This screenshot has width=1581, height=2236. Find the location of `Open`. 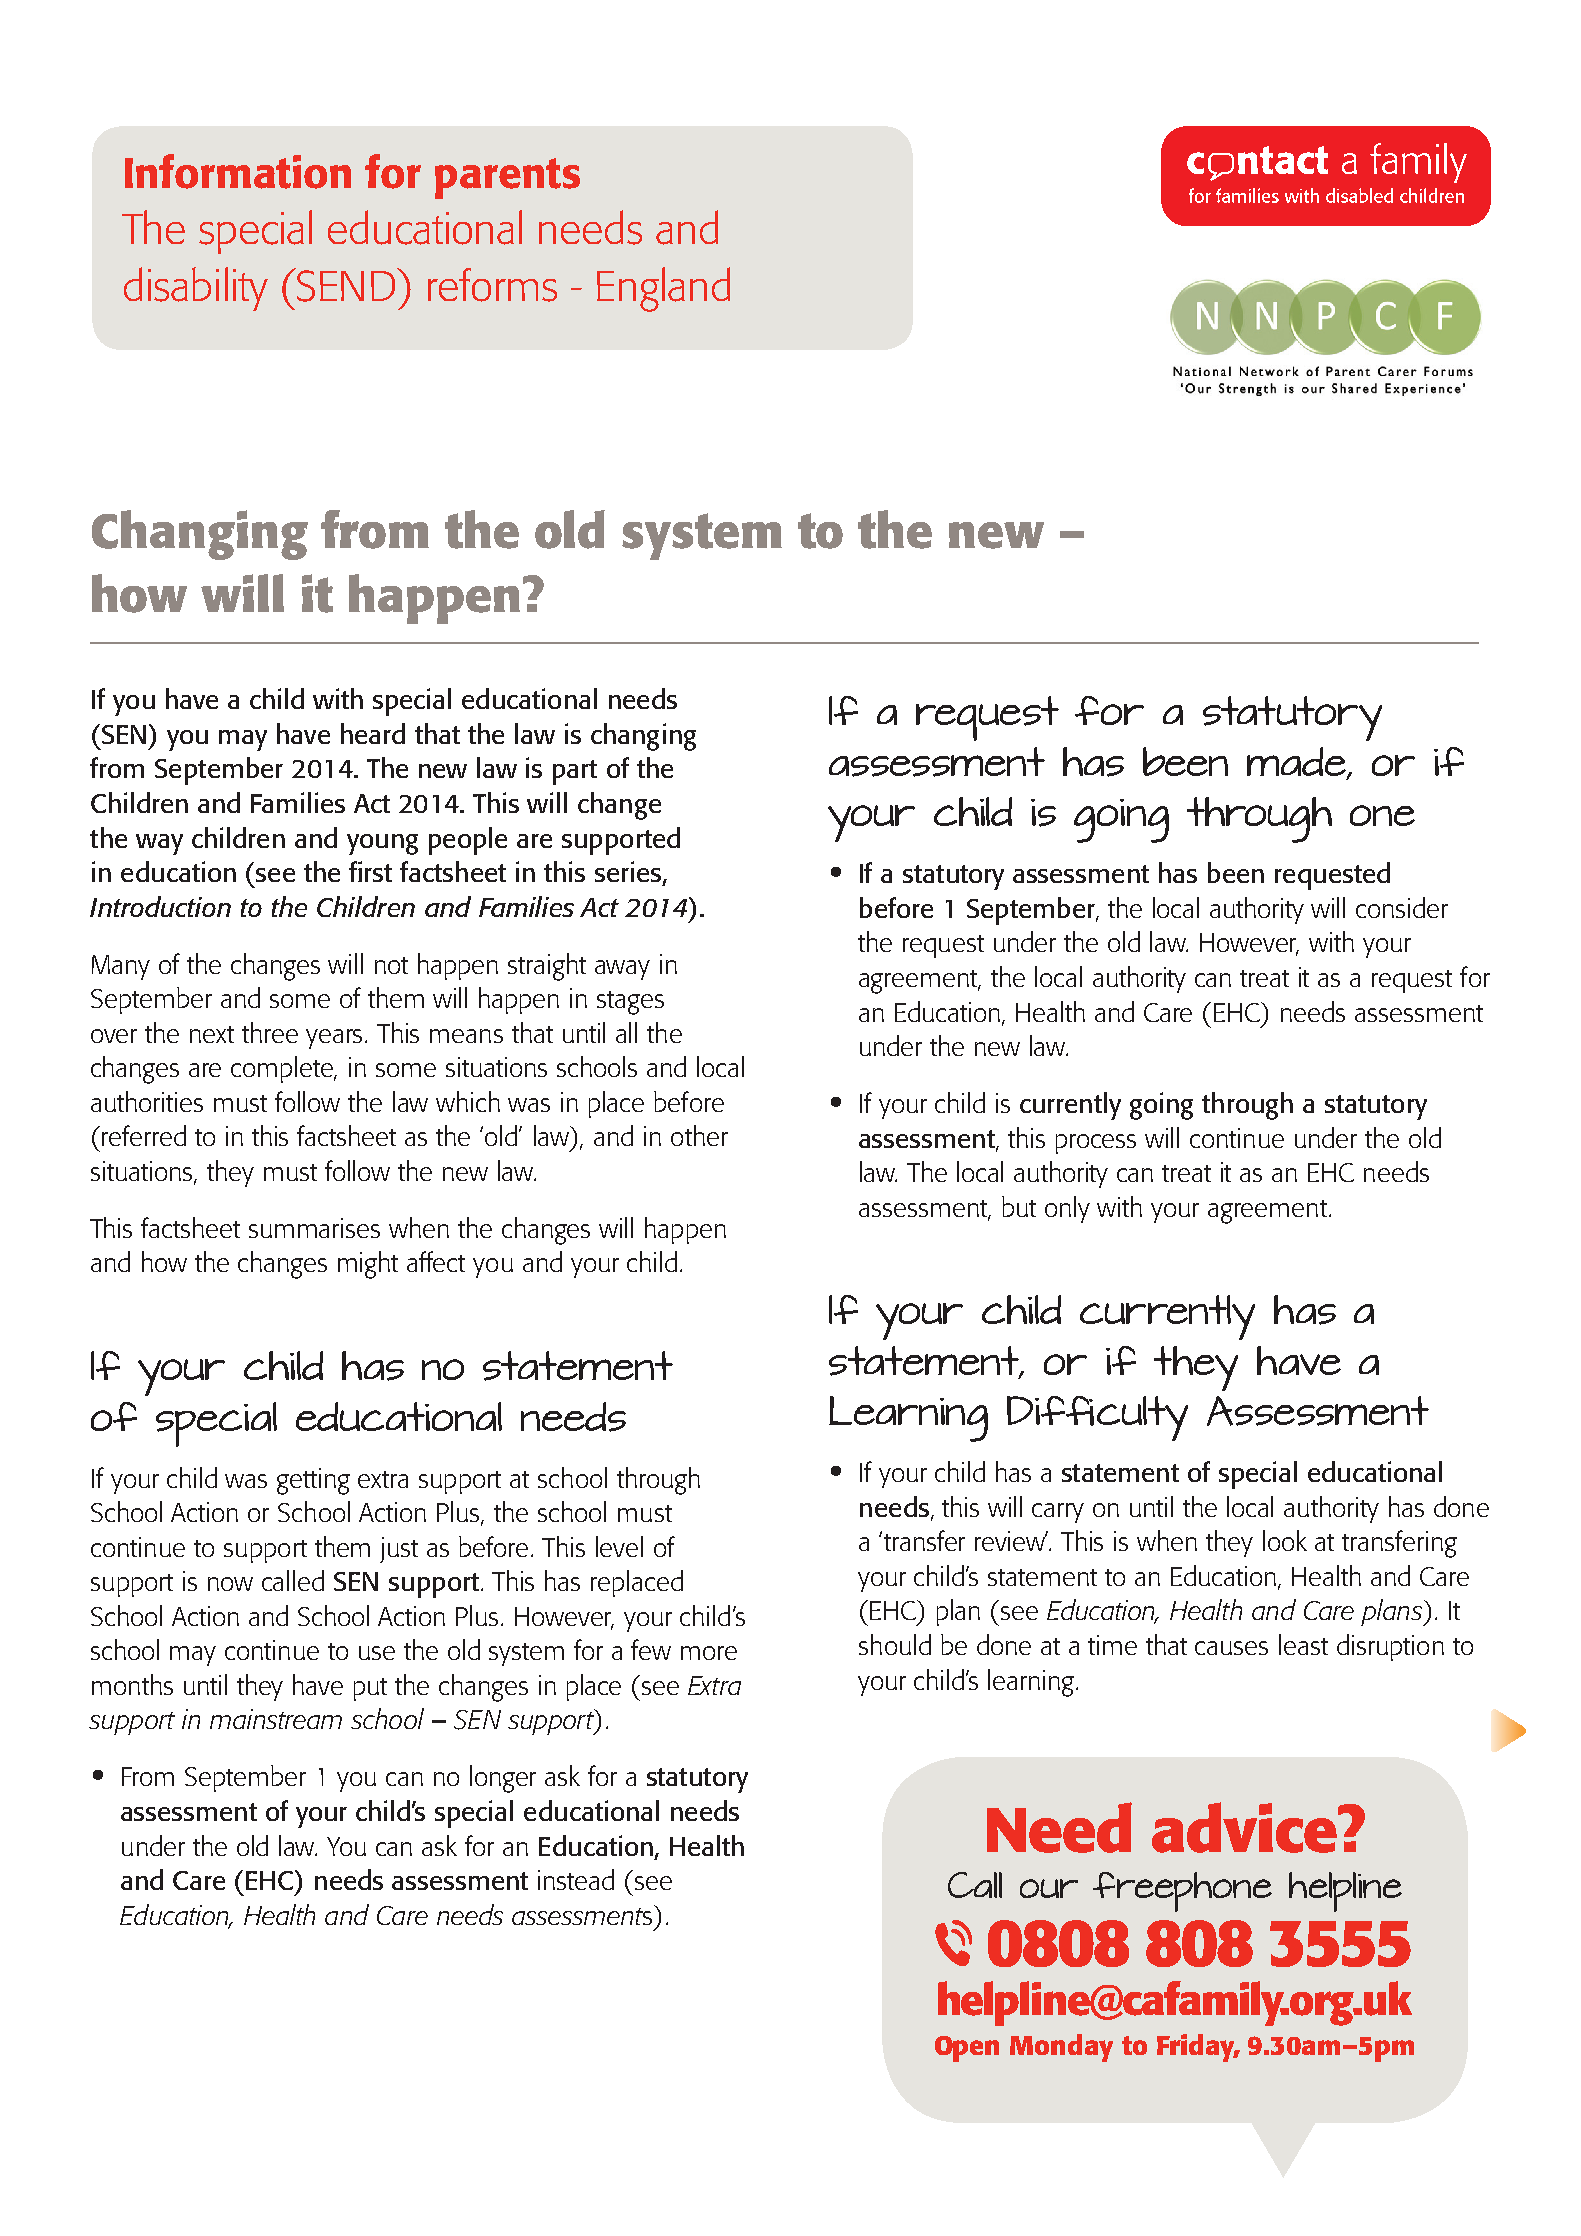

Open is located at coordinates (967, 2049).
